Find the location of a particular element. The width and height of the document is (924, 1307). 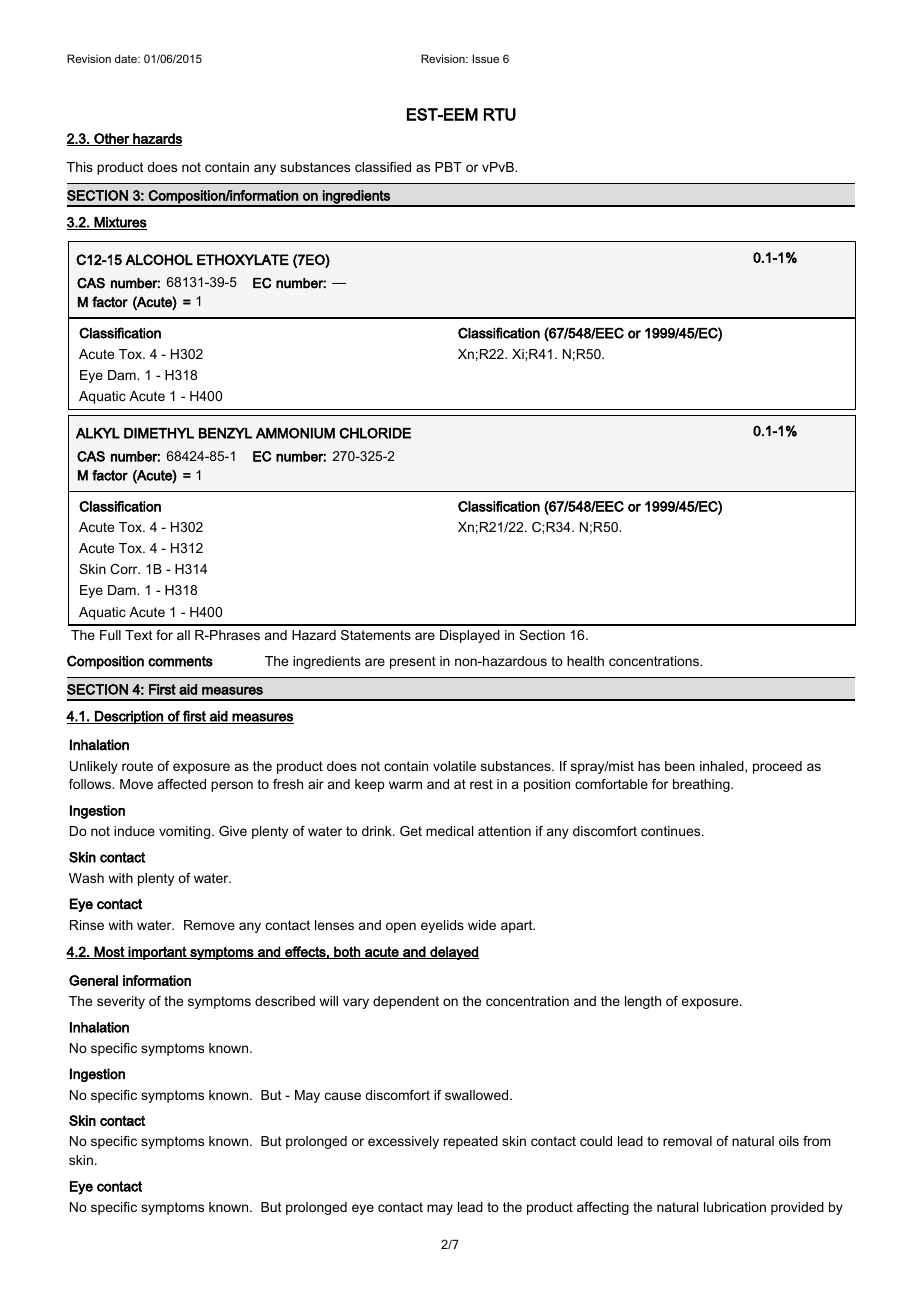

ALCOHOL is located at coordinates (159, 259).
